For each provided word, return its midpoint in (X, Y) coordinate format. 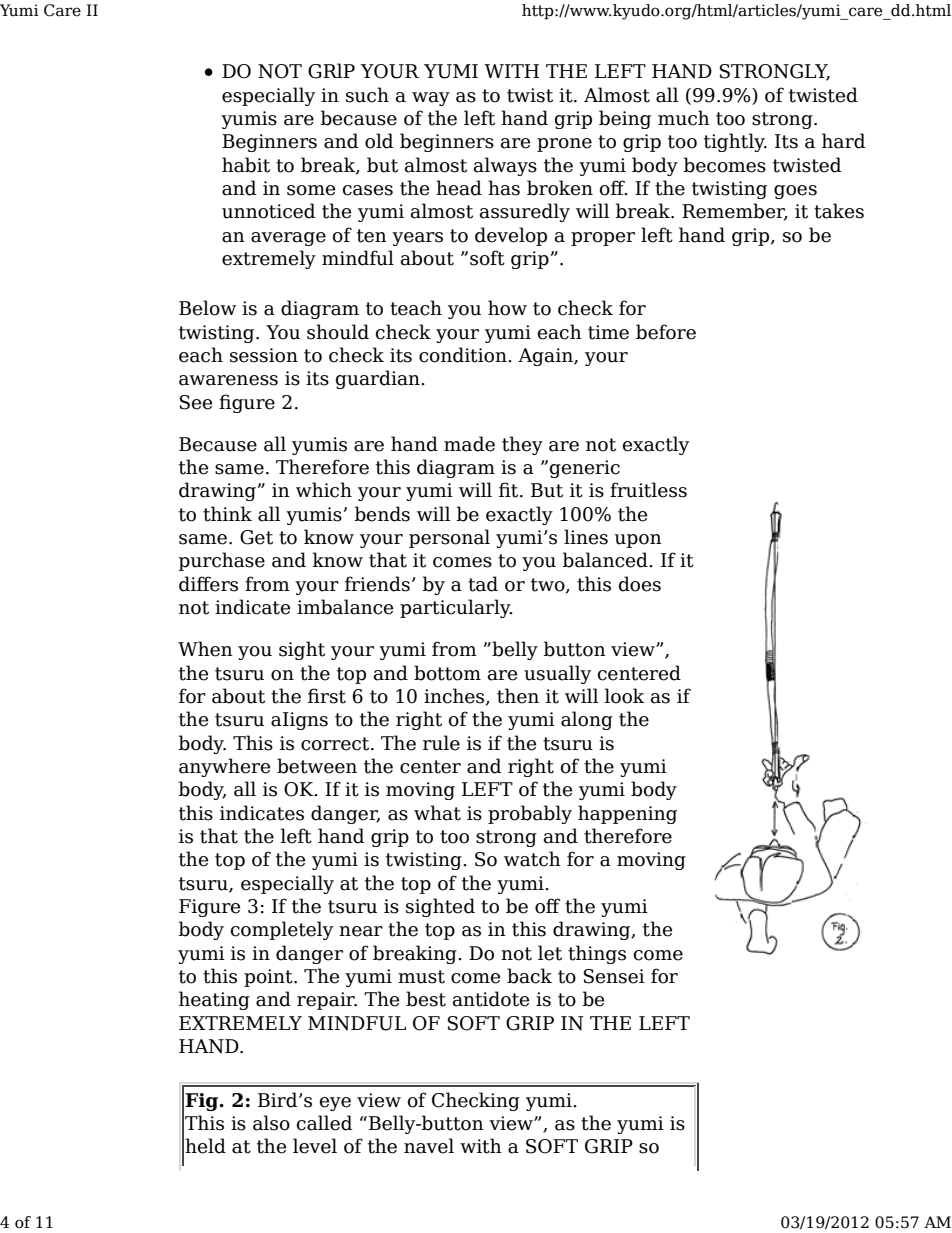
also (271, 1123)
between (317, 766)
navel (429, 1146)
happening (627, 814)
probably (530, 814)
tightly (735, 142)
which (324, 490)
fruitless (648, 490)
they (522, 445)
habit (246, 165)
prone (564, 145)
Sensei (614, 976)
